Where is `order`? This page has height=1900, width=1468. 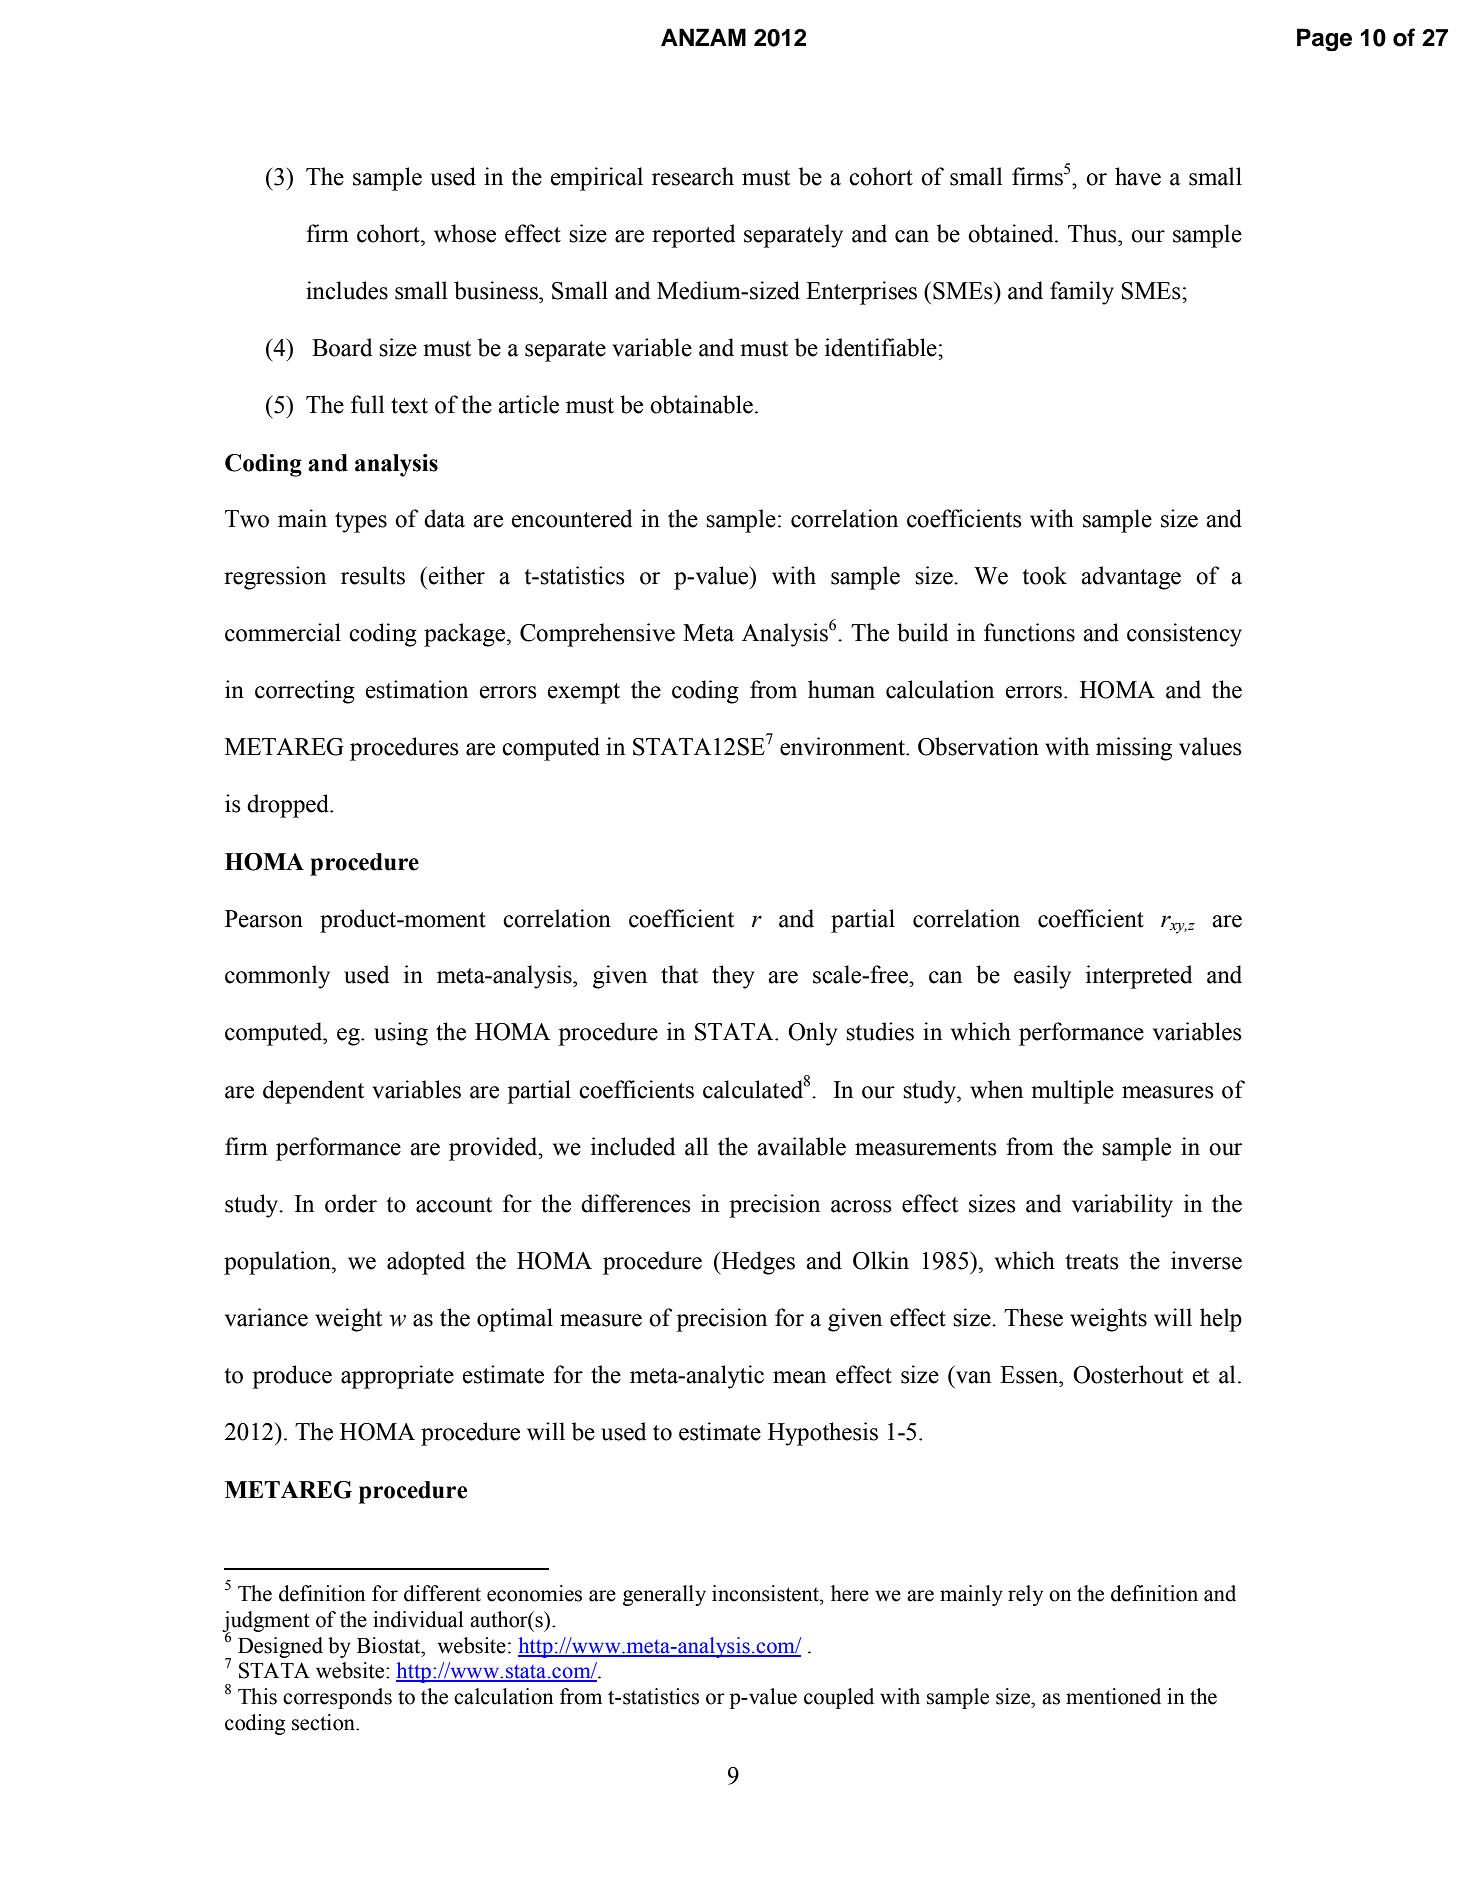
order is located at coordinates (351, 1203).
